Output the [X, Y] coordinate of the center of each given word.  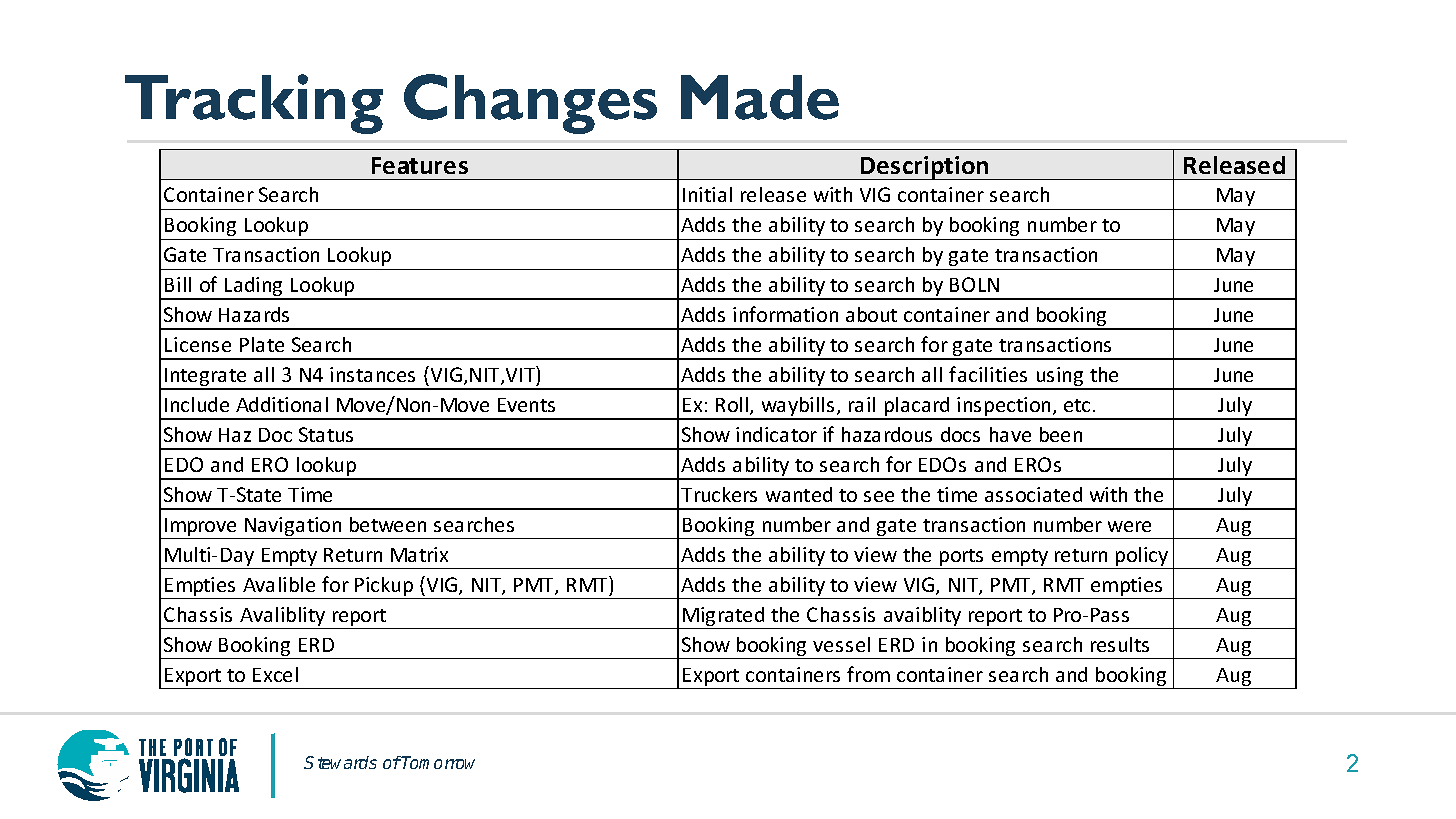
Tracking [254, 104]
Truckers [719, 494]
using [1060, 378]
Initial [707, 194]
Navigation [293, 528]
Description [925, 168]
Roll [732, 404]
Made [760, 97]
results [1120, 644]
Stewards [340, 762]
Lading [254, 288]
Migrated [724, 618]
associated [1033, 494]
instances [372, 374]
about [871, 314]
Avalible [279, 584]
